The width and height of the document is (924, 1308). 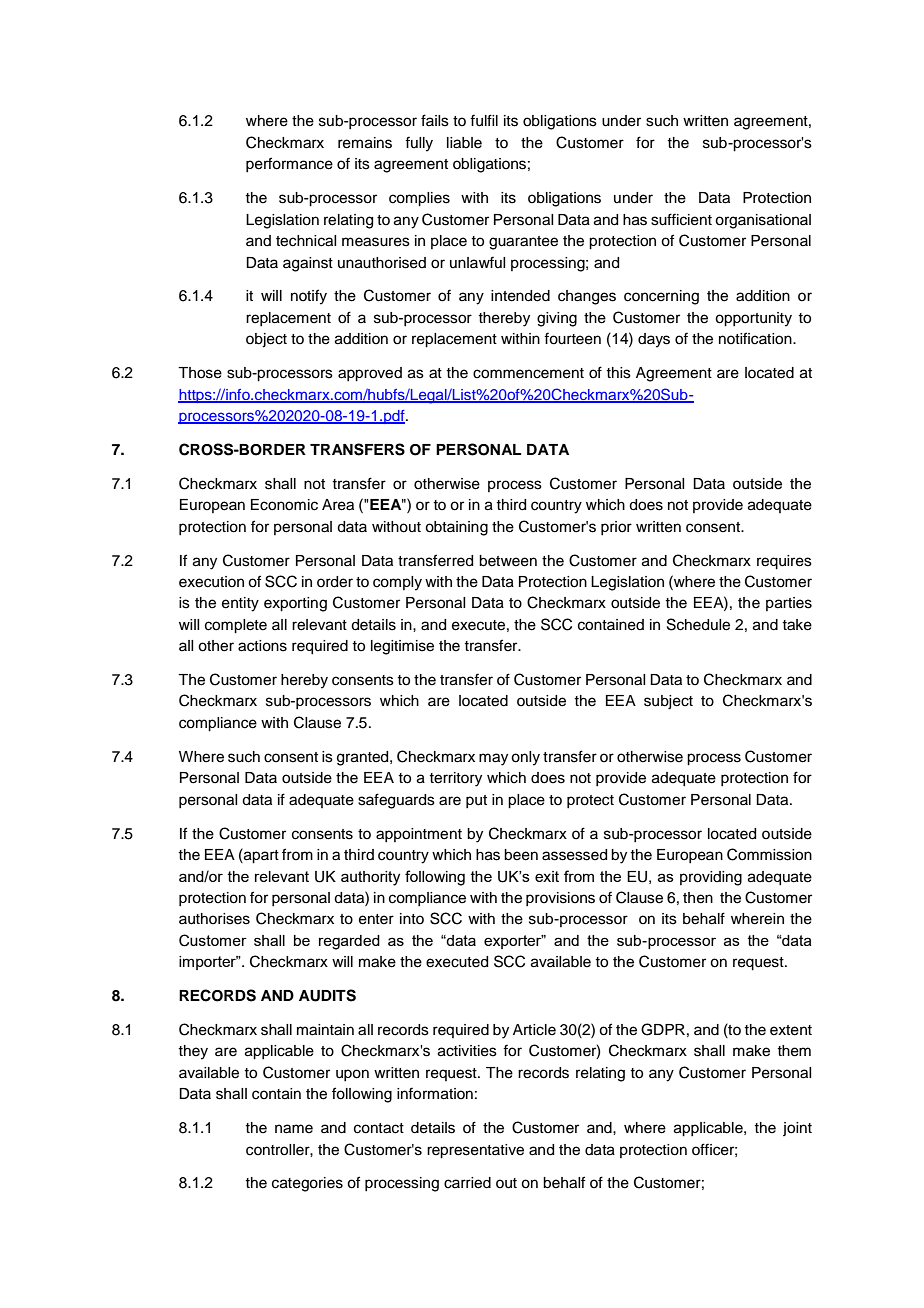 What do you see at coordinates (294, 1129) in the document?
I see `name` at bounding box center [294, 1129].
